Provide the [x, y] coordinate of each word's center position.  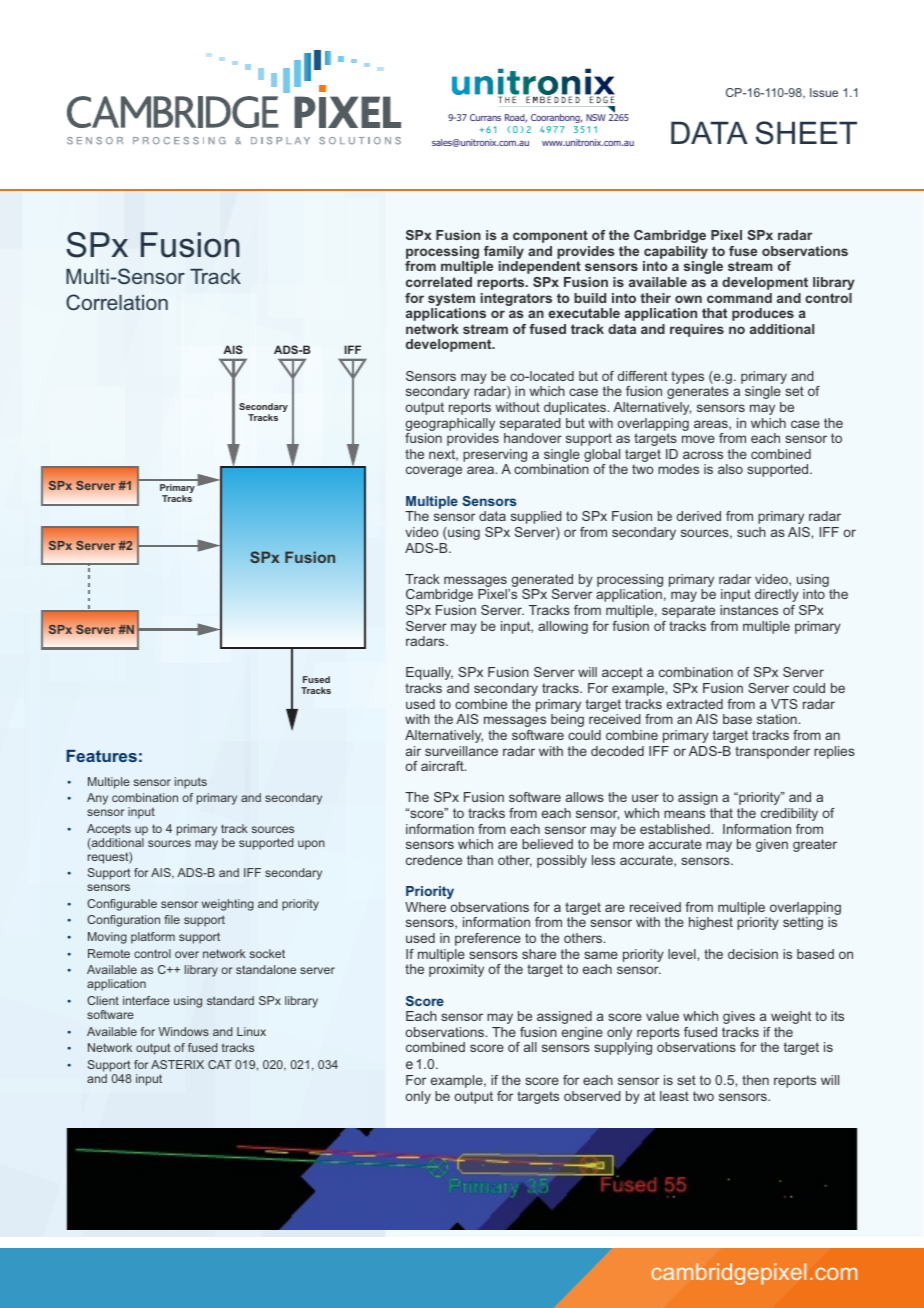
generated [541, 582]
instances [749, 610]
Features [102, 756]
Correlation [117, 302]
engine [582, 1033]
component [550, 236]
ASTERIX [177, 1064]
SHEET [806, 133]
